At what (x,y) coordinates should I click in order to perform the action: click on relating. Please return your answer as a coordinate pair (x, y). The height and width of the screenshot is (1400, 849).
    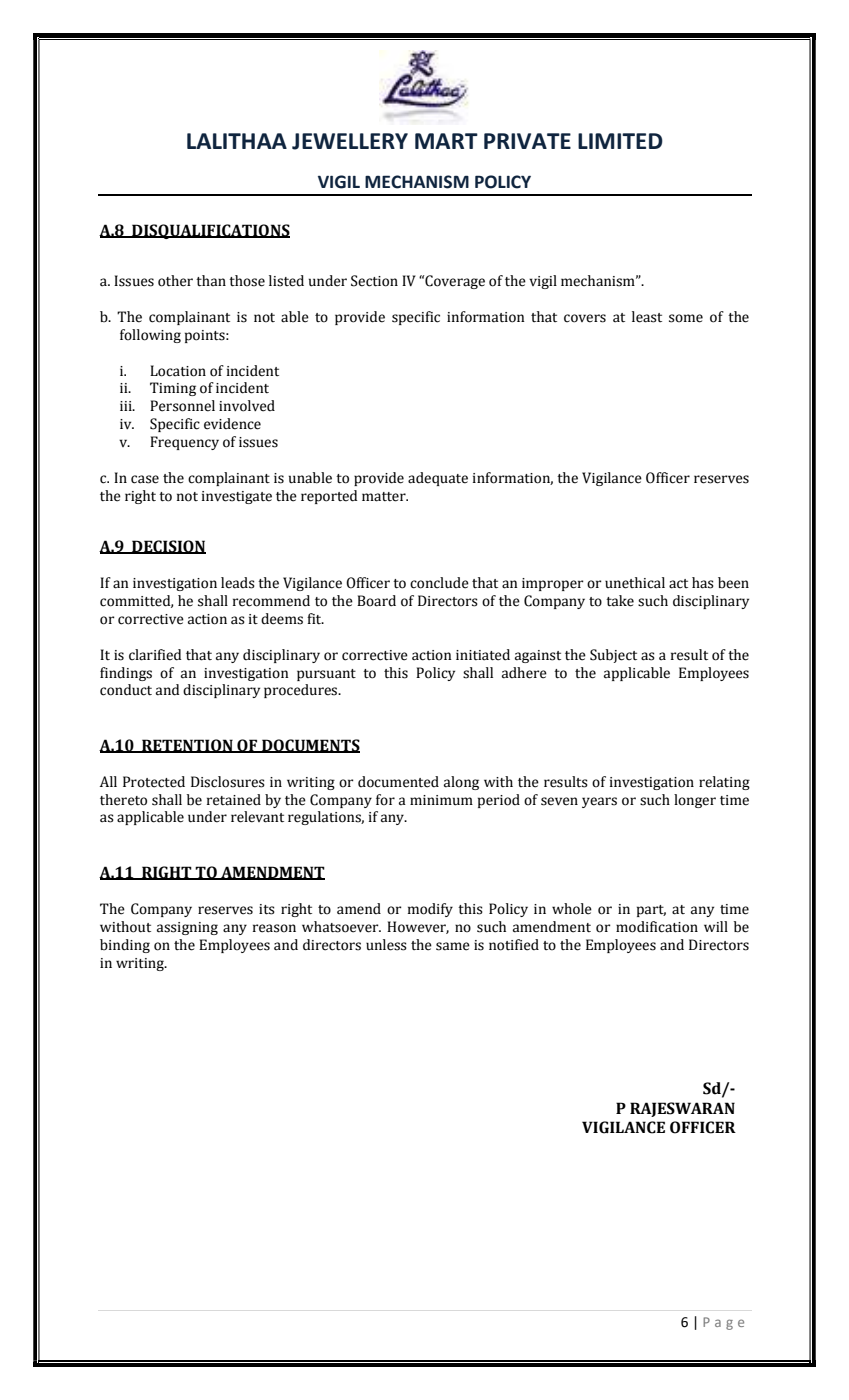
    Looking at the image, I should click on (724, 783).
